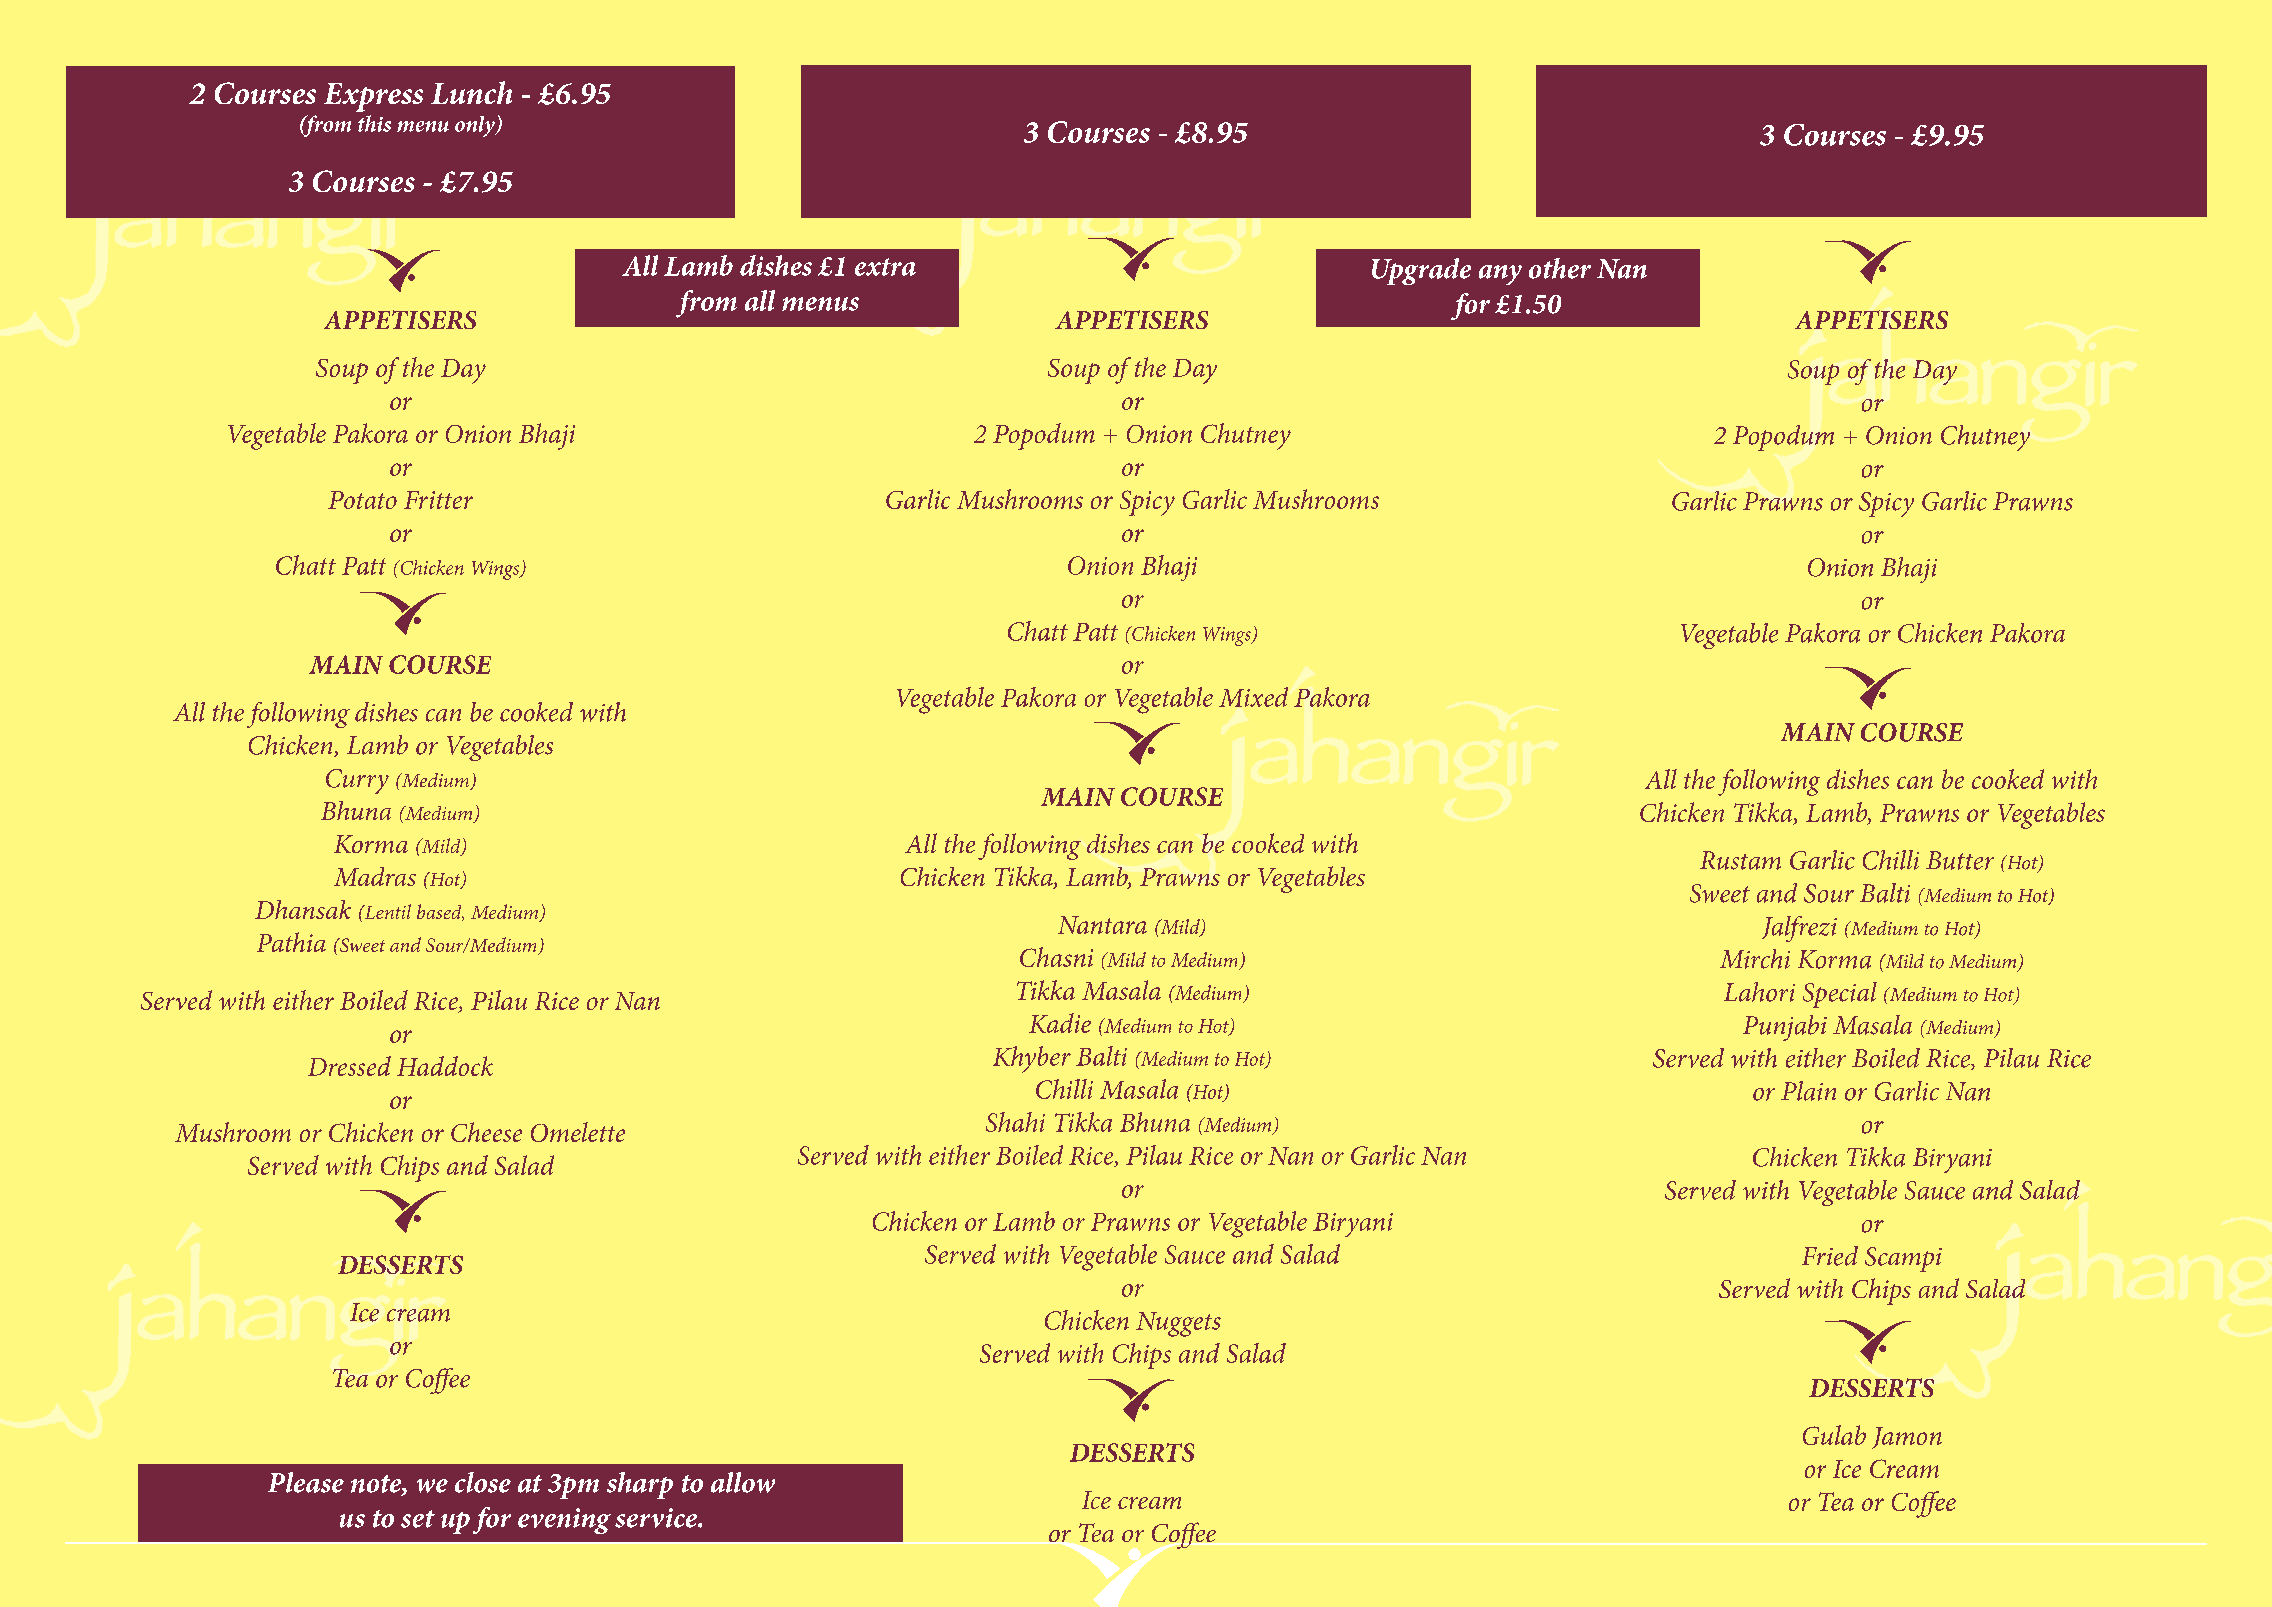  Describe the element at coordinates (1840, 995) in the page. I see `Special` at that location.
